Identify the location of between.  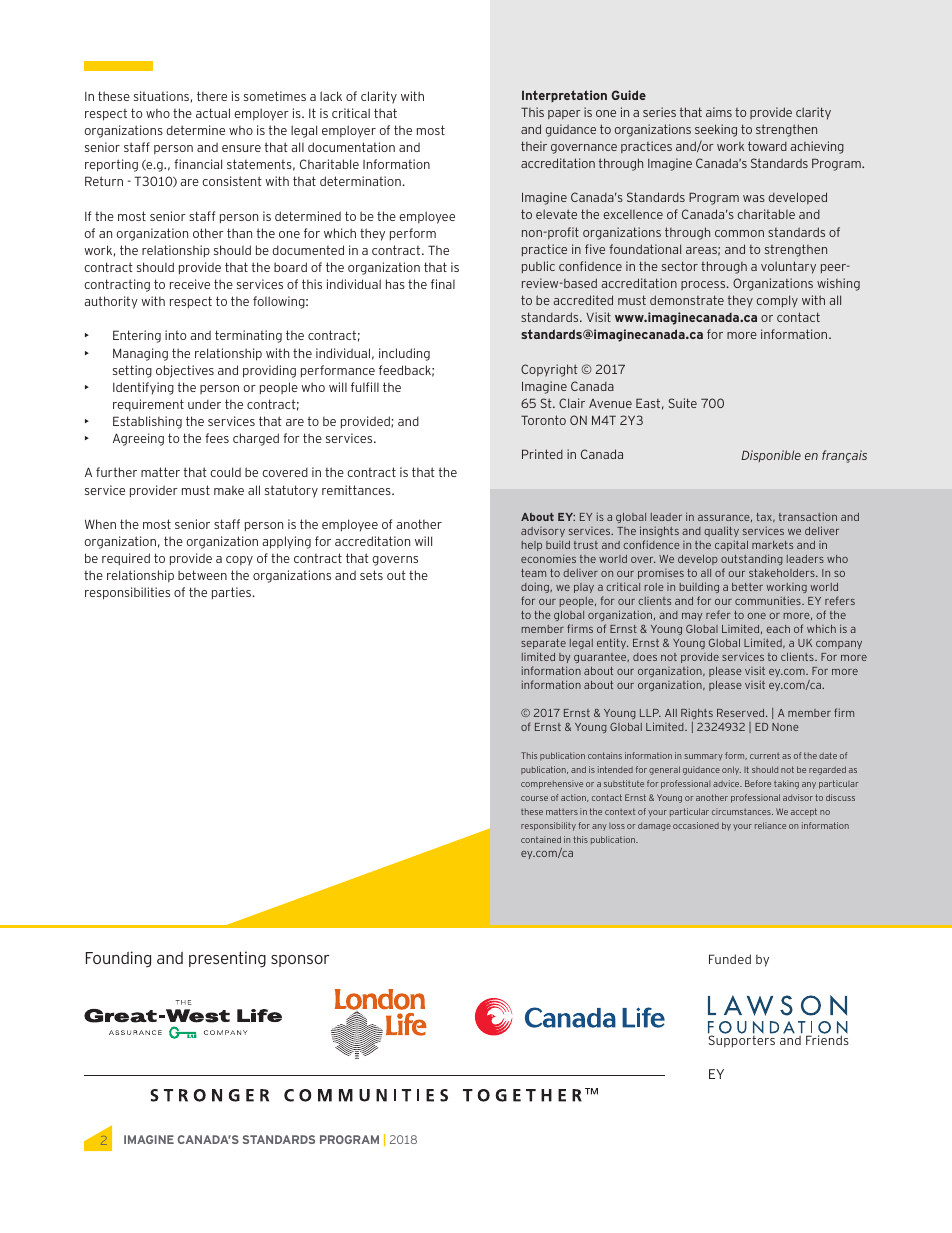
(202, 575).
